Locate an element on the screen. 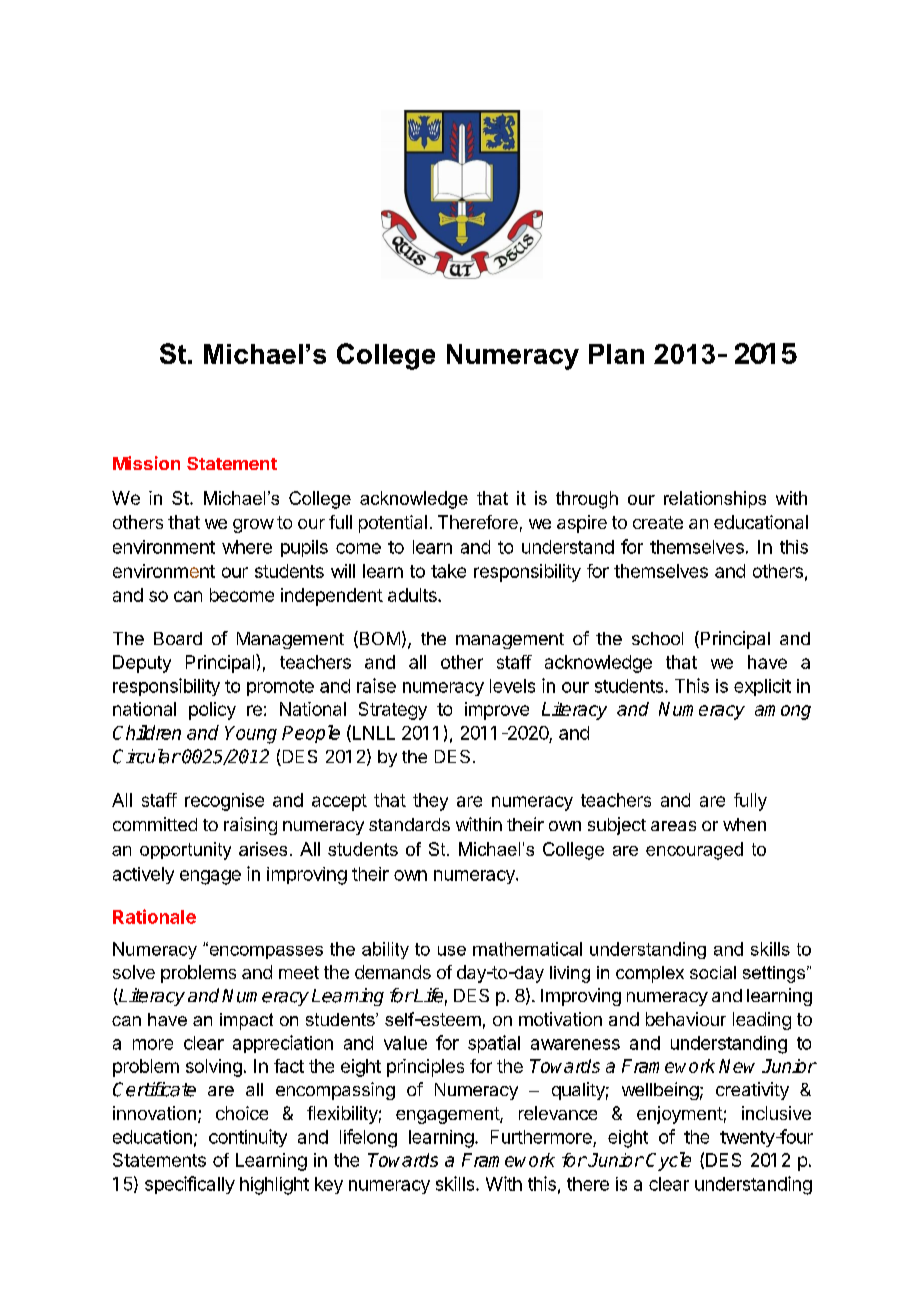 The width and height of the screenshot is (924, 1309). explicit is located at coordinates (762, 687).
